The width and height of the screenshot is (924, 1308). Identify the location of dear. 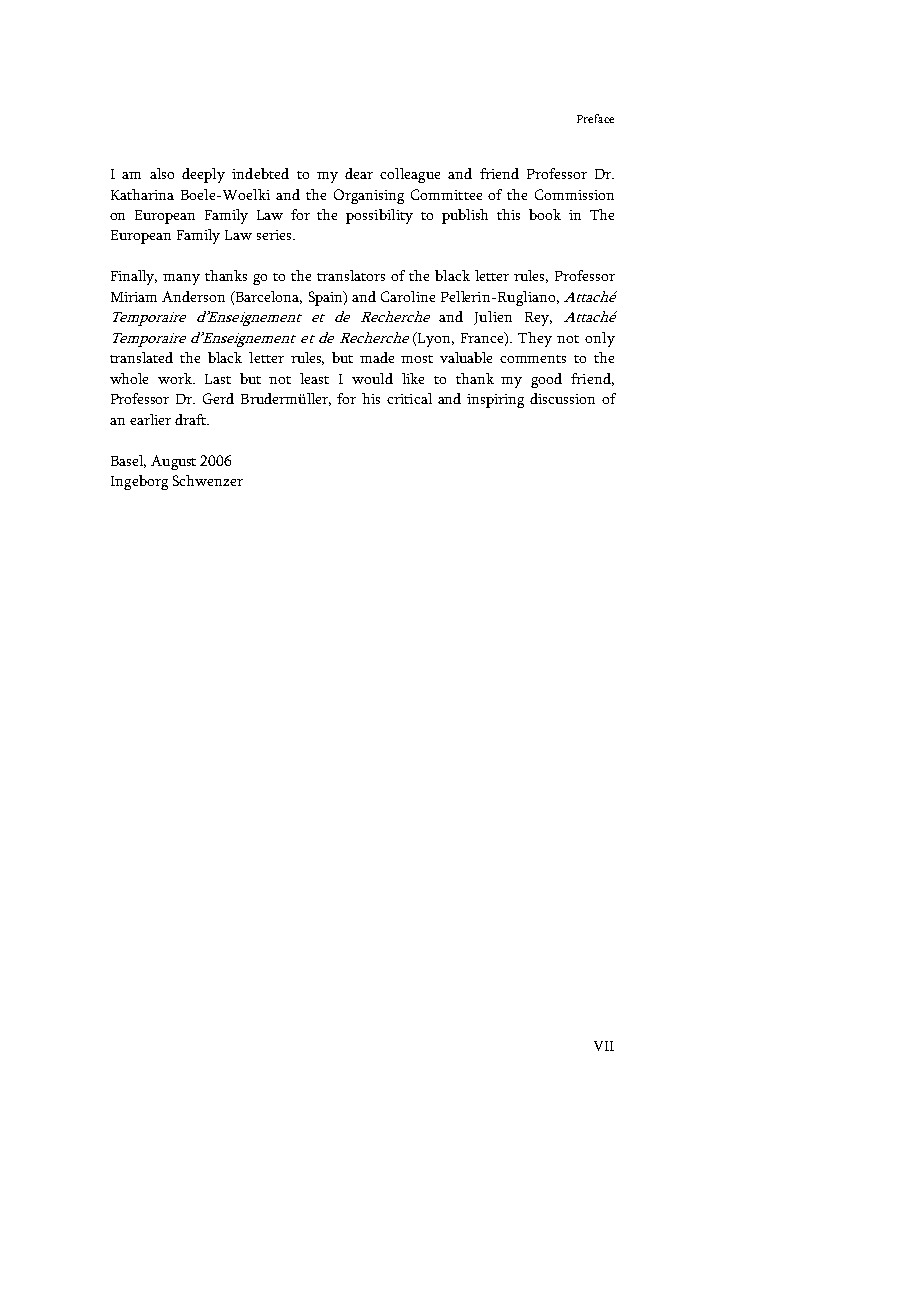
(359, 173).
